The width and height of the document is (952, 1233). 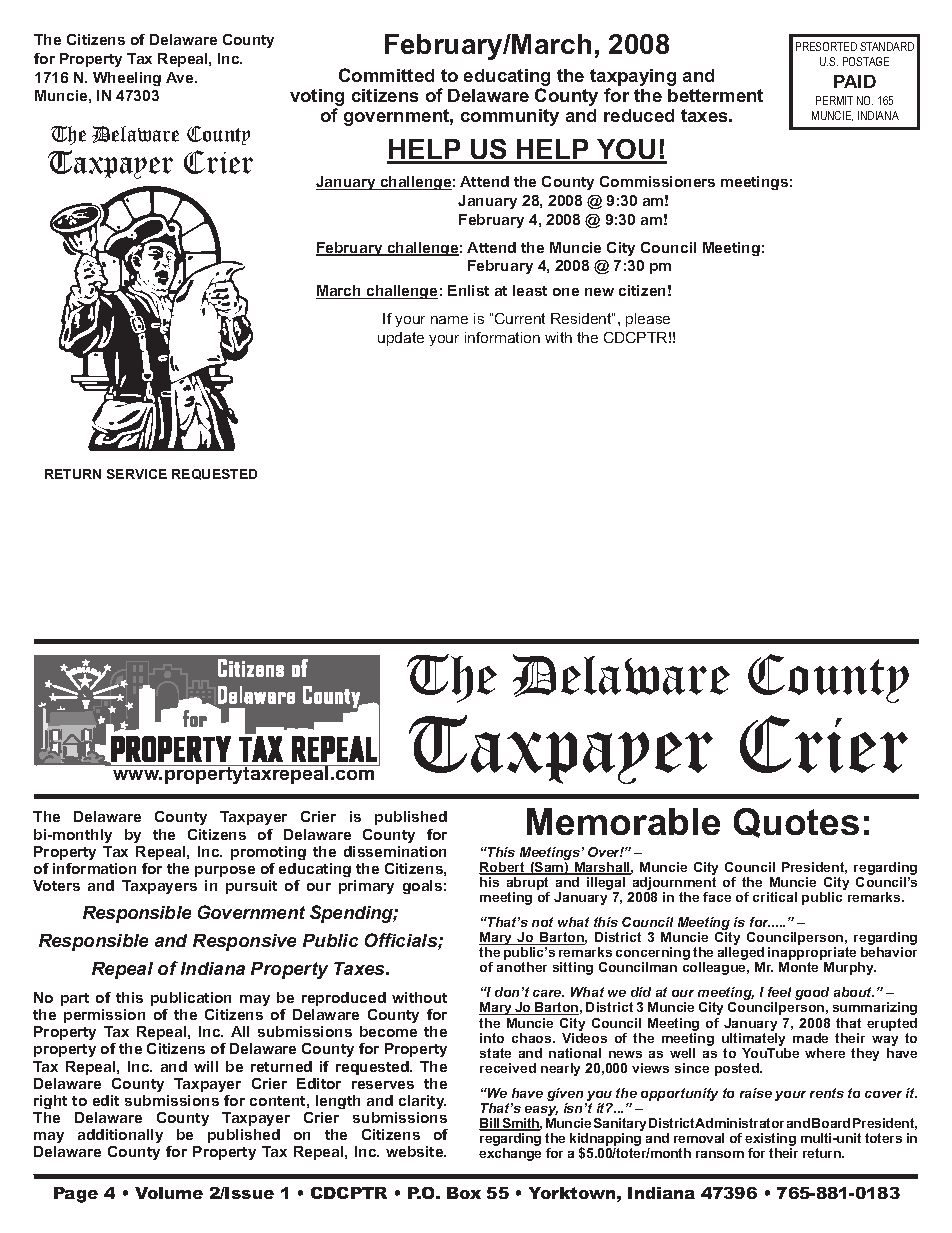 What do you see at coordinates (268, 853) in the document?
I see `promoting` at bounding box center [268, 853].
